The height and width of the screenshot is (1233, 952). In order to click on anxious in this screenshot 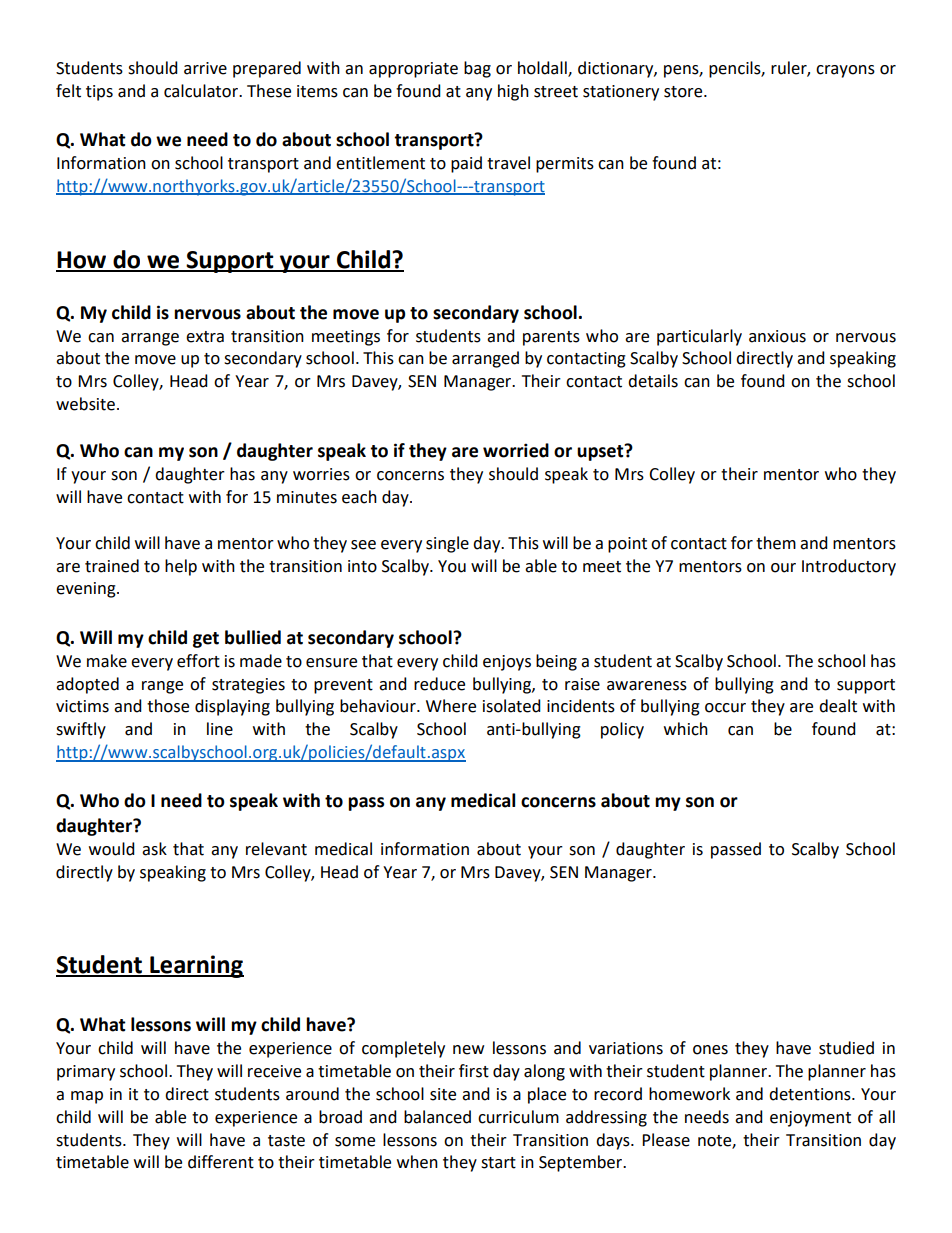, I will do `click(777, 336)`.
